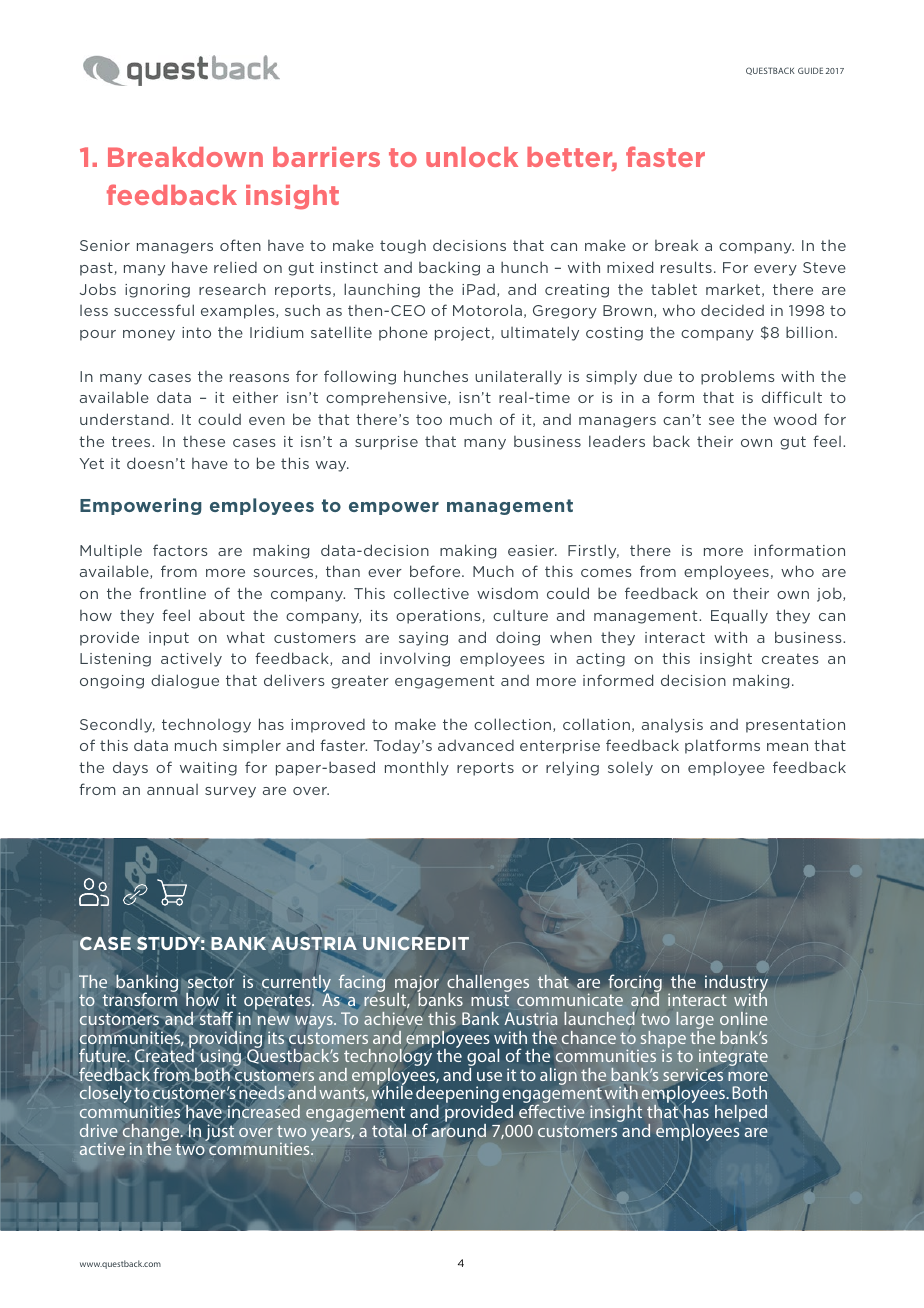 The height and width of the screenshot is (1308, 924). What do you see at coordinates (810, 70) in the screenshot?
I see `GUIDE` at bounding box center [810, 70].
